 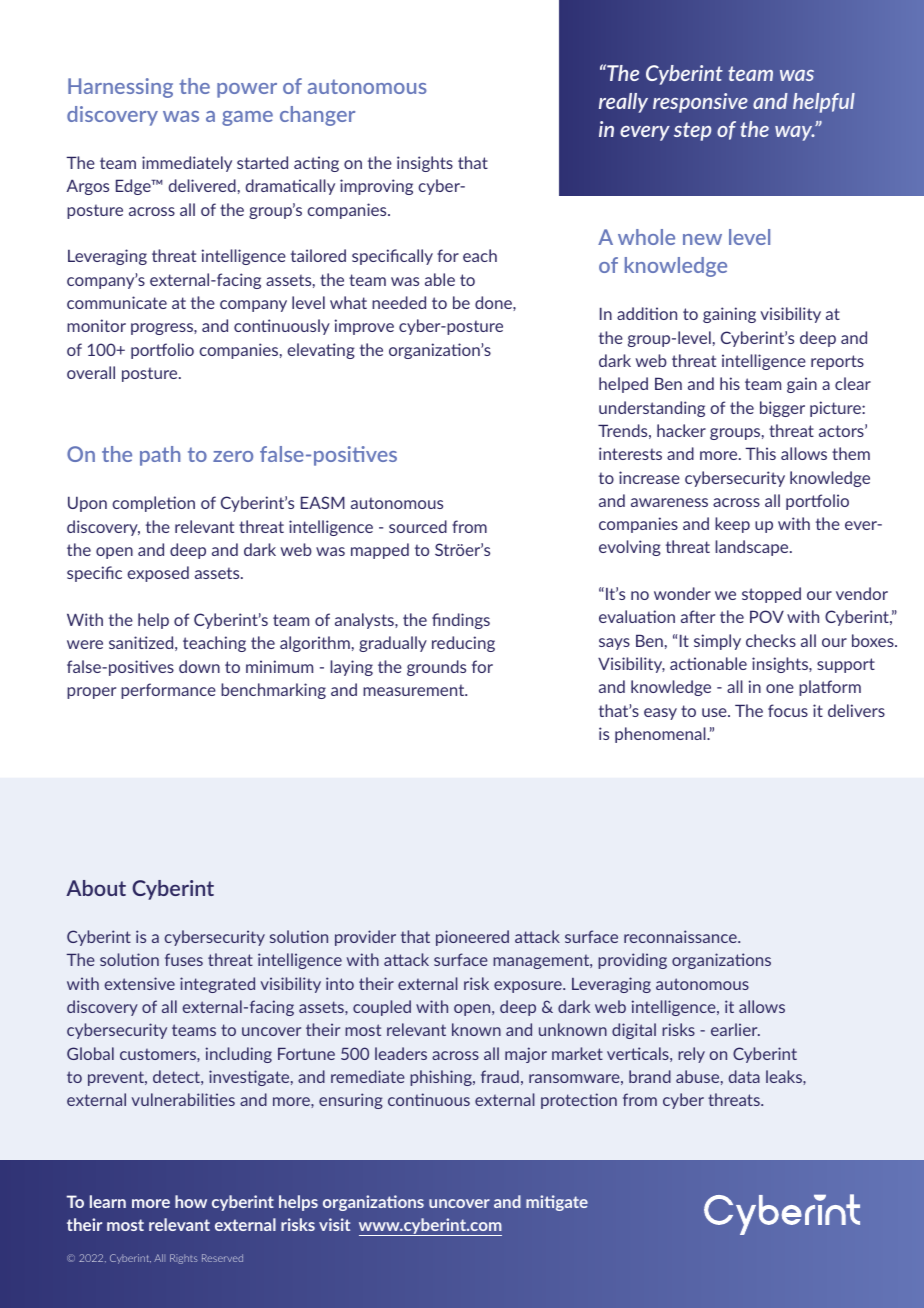 I want to click on checks, so click(x=771, y=640).
